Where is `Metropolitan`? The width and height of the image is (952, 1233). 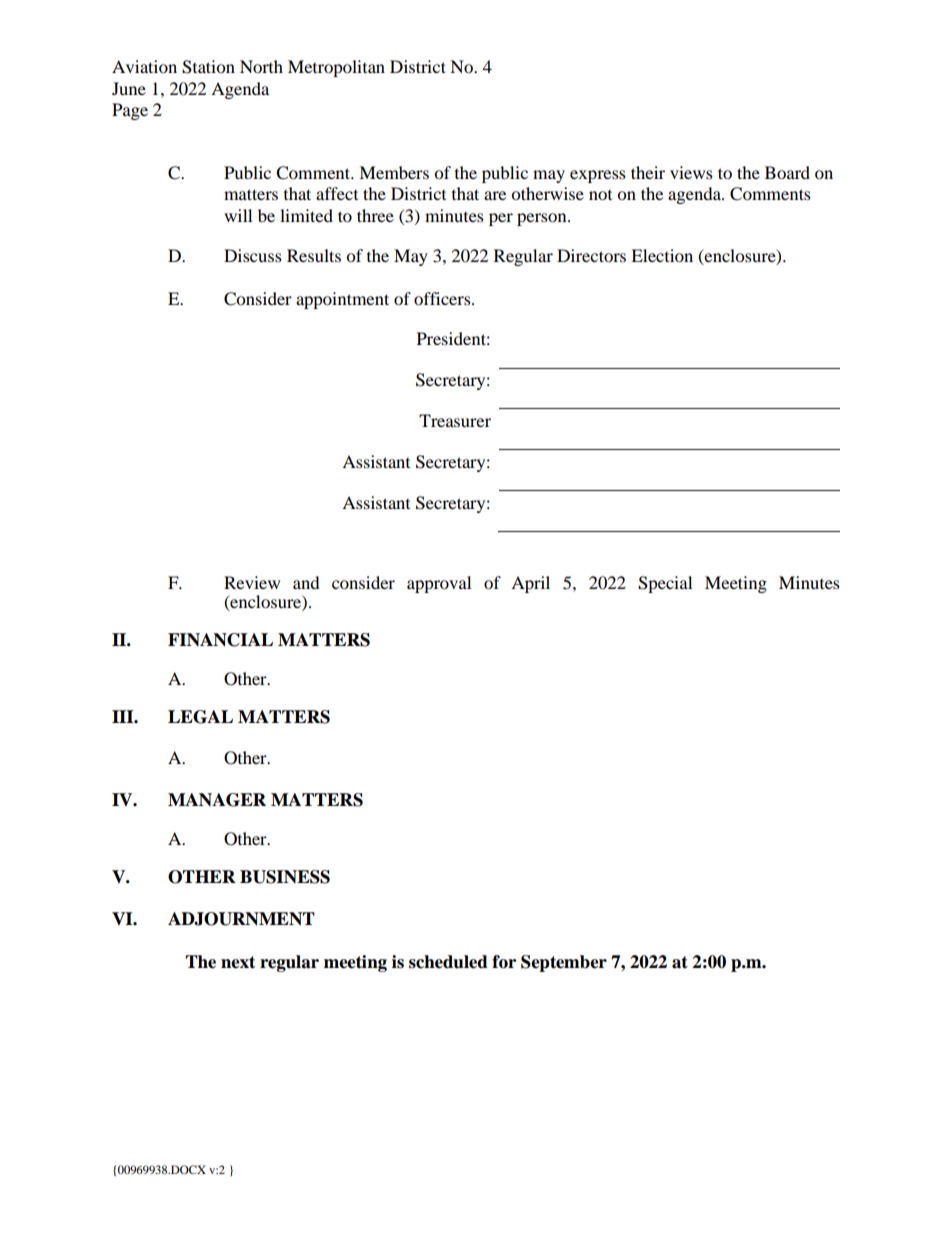 Metropolitan is located at coordinates (336, 68).
